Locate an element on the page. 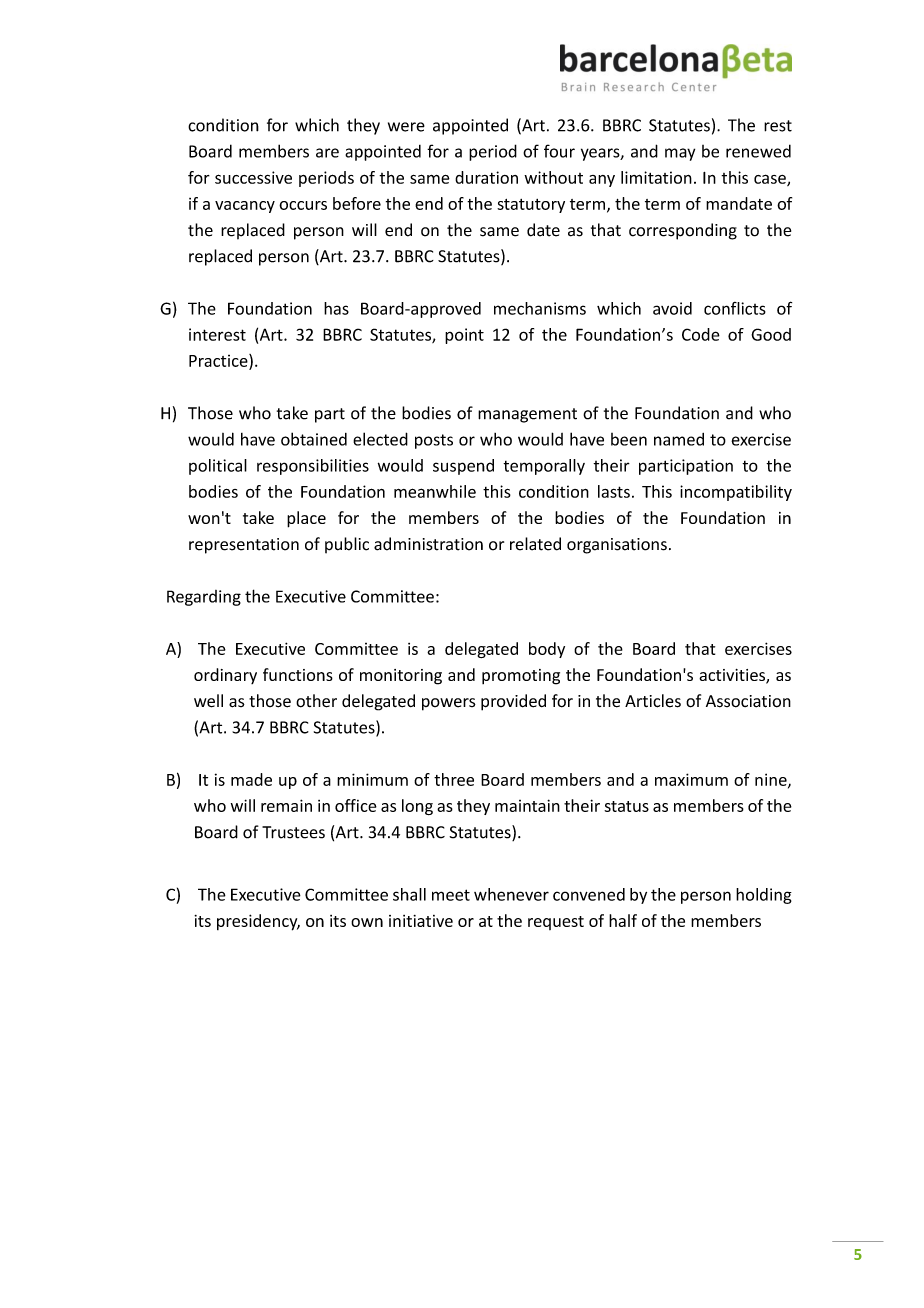 Image resolution: width=924 pixels, height=1308 pixels. representation is located at coordinates (244, 546).
